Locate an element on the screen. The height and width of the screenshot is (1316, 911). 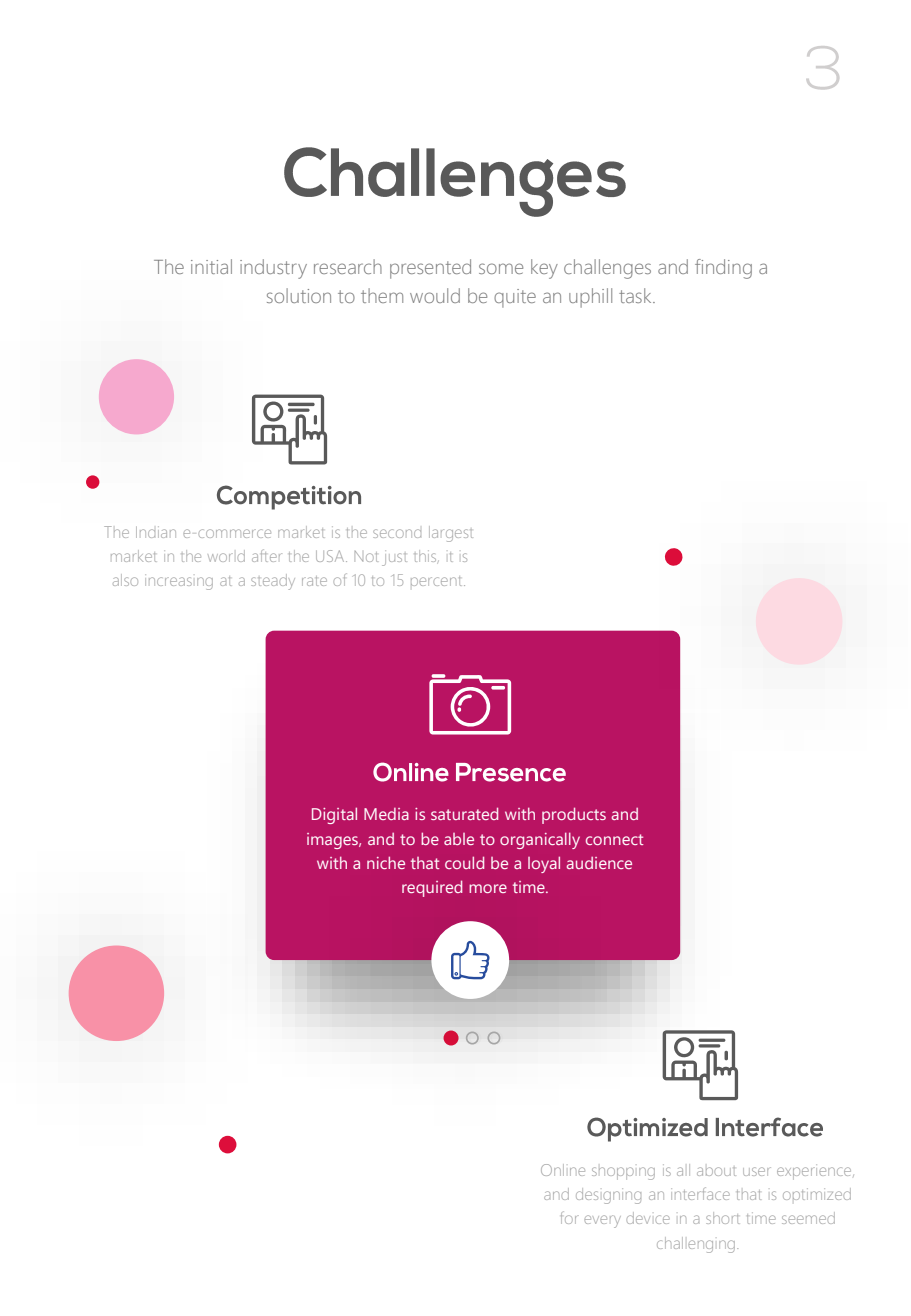
for is located at coordinates (570, 1217).
